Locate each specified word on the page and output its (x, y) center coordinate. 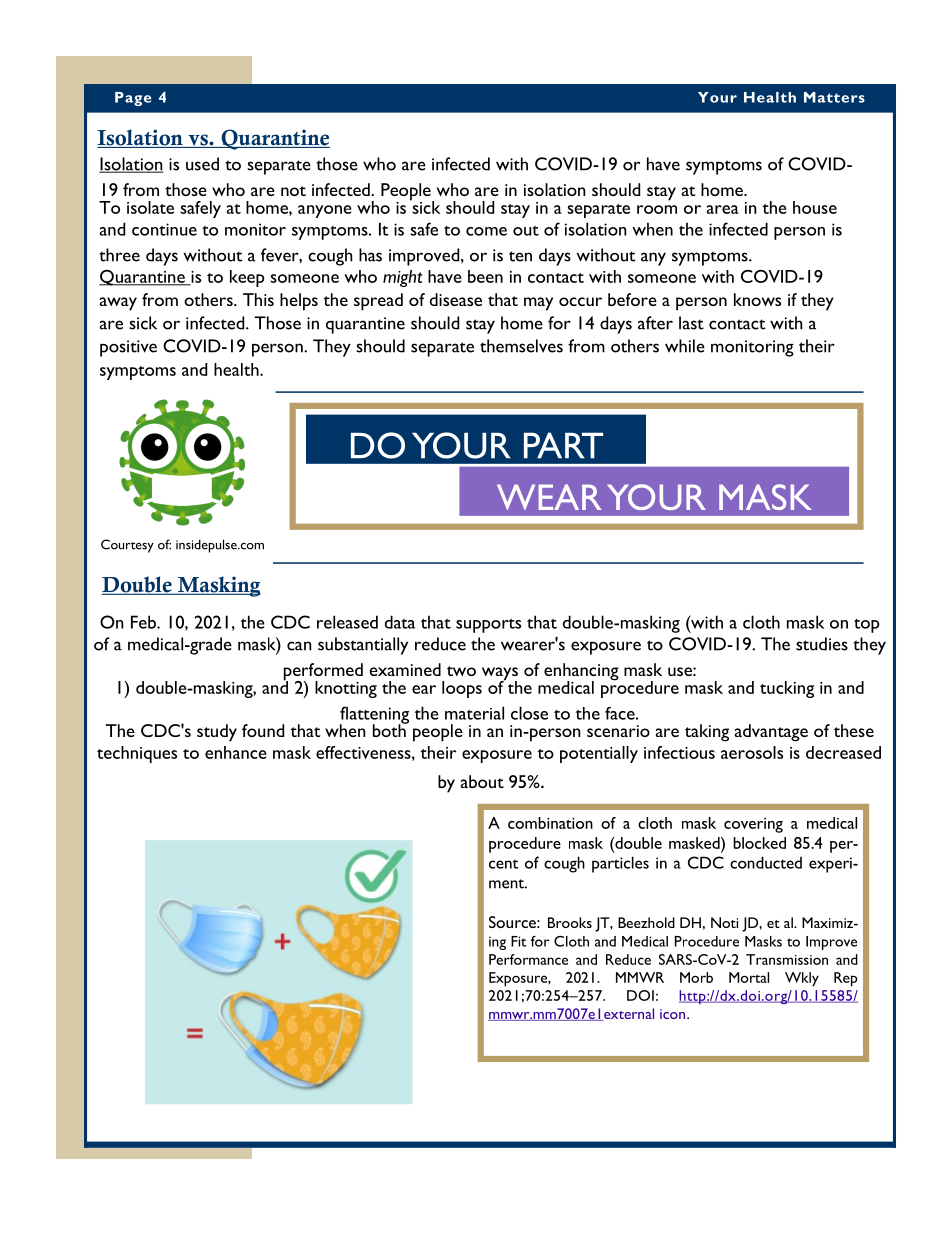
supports (488, 625)
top (866, 626)
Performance (528, 959)
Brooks (570, 922)
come (486, 231)
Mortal (749, 977)
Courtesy (127, 546)
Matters (834, 97)
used (202, 164)
